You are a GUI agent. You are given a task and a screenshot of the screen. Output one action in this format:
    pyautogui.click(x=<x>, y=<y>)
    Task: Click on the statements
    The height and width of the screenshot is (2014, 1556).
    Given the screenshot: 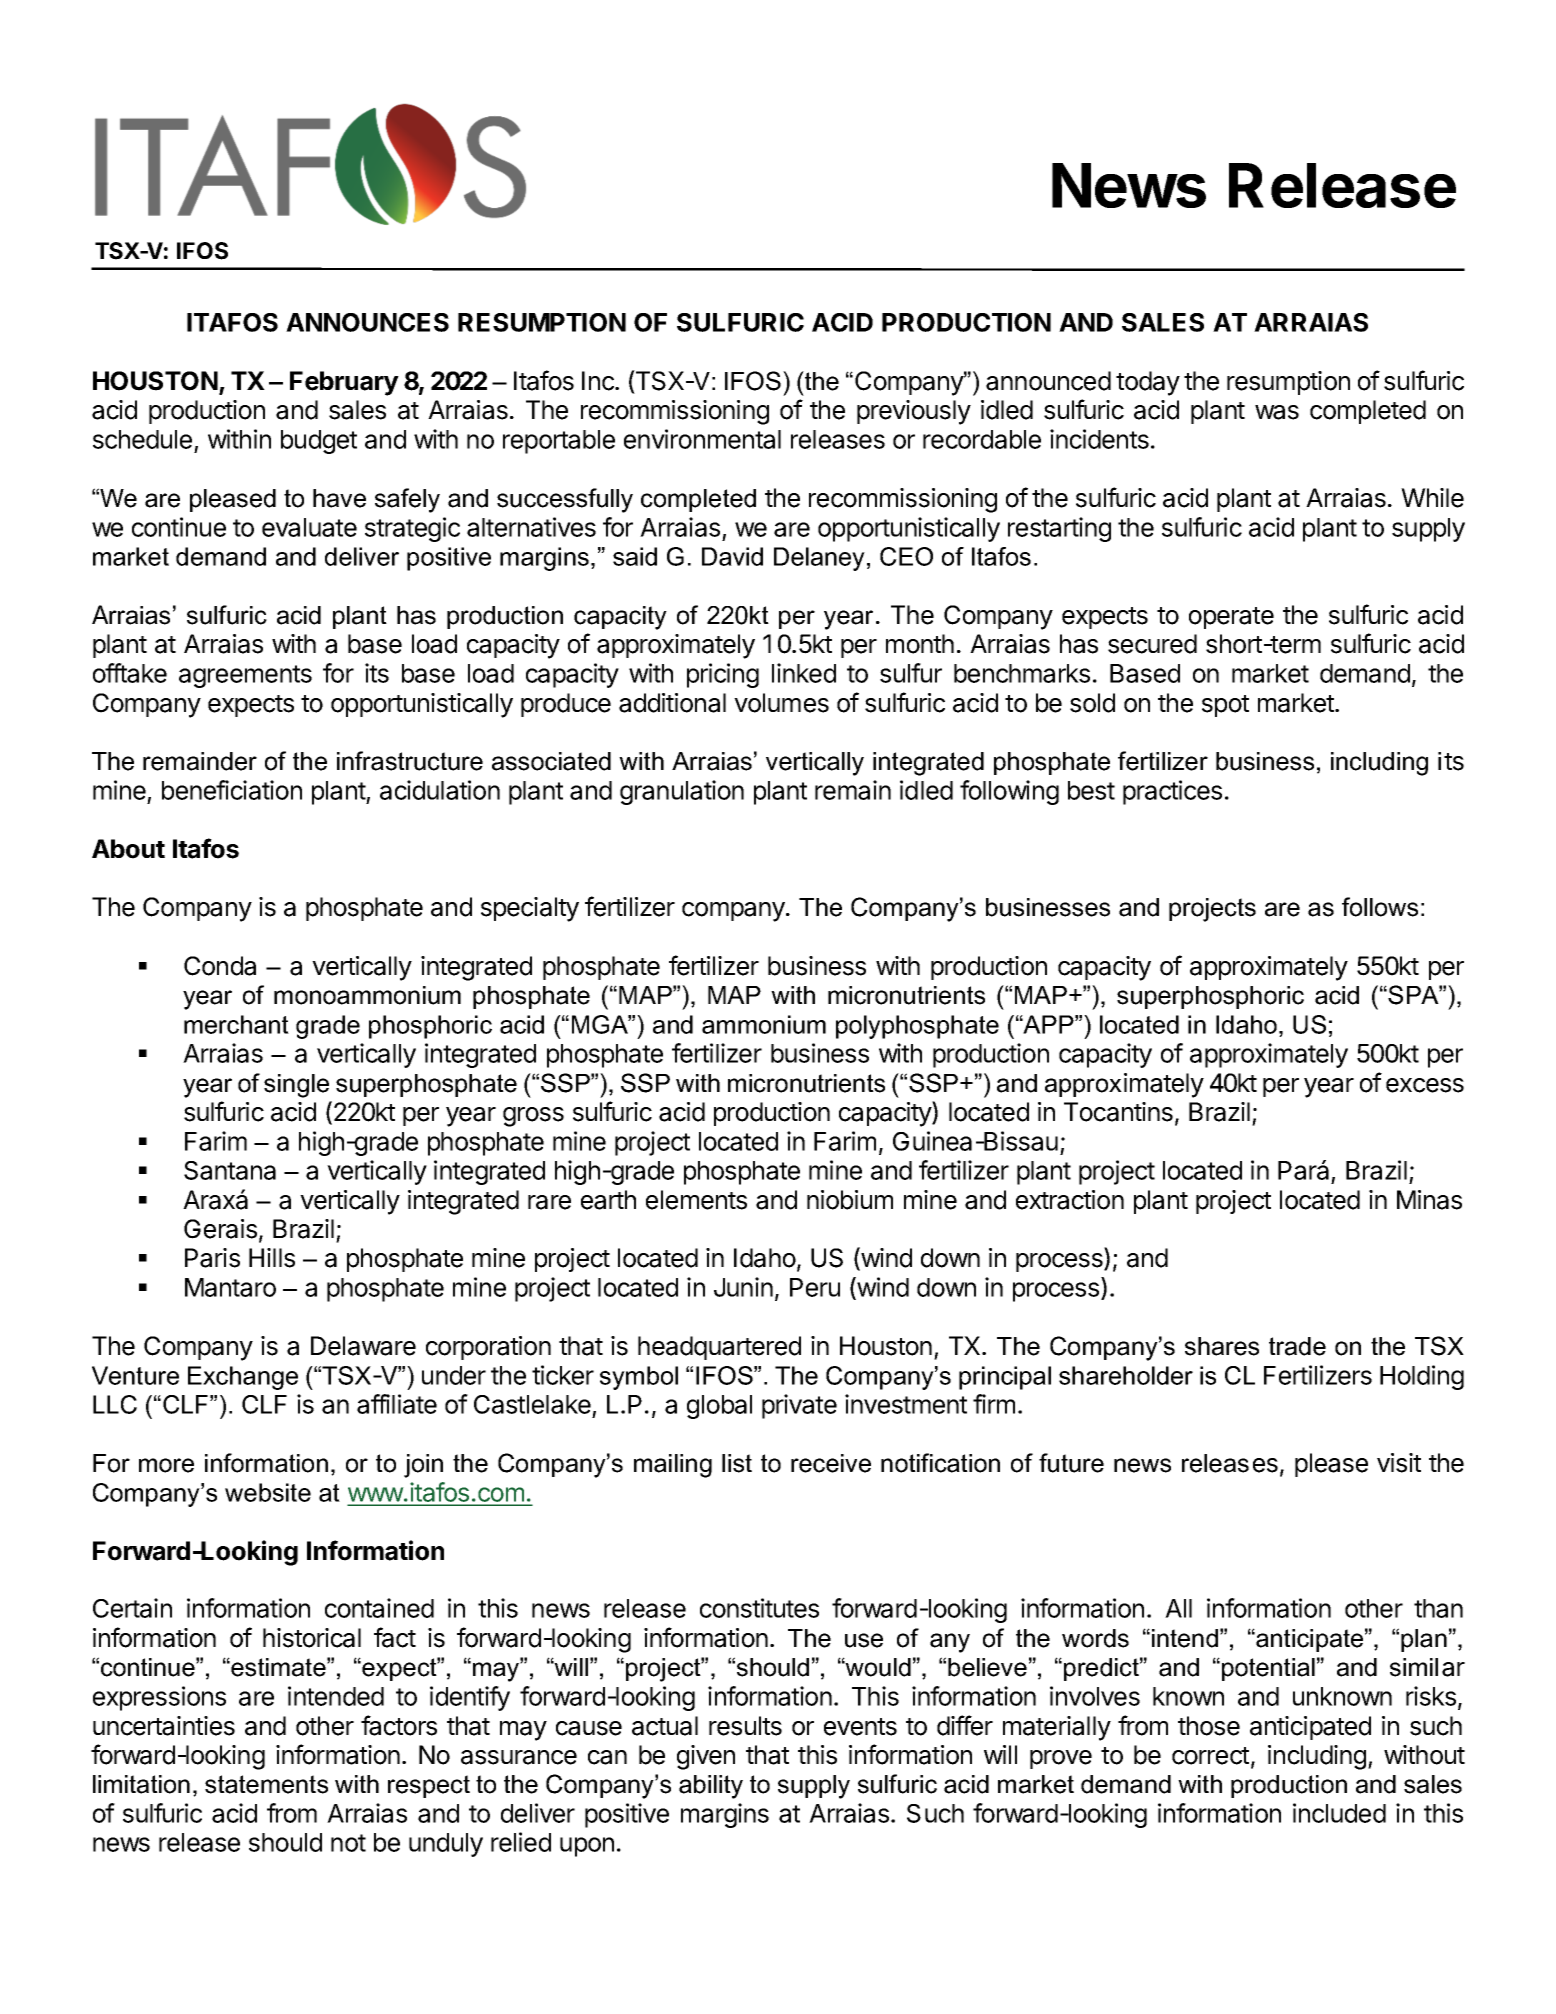 What is the action you would take?
    pyautogui.click(x=266, y=1784)
